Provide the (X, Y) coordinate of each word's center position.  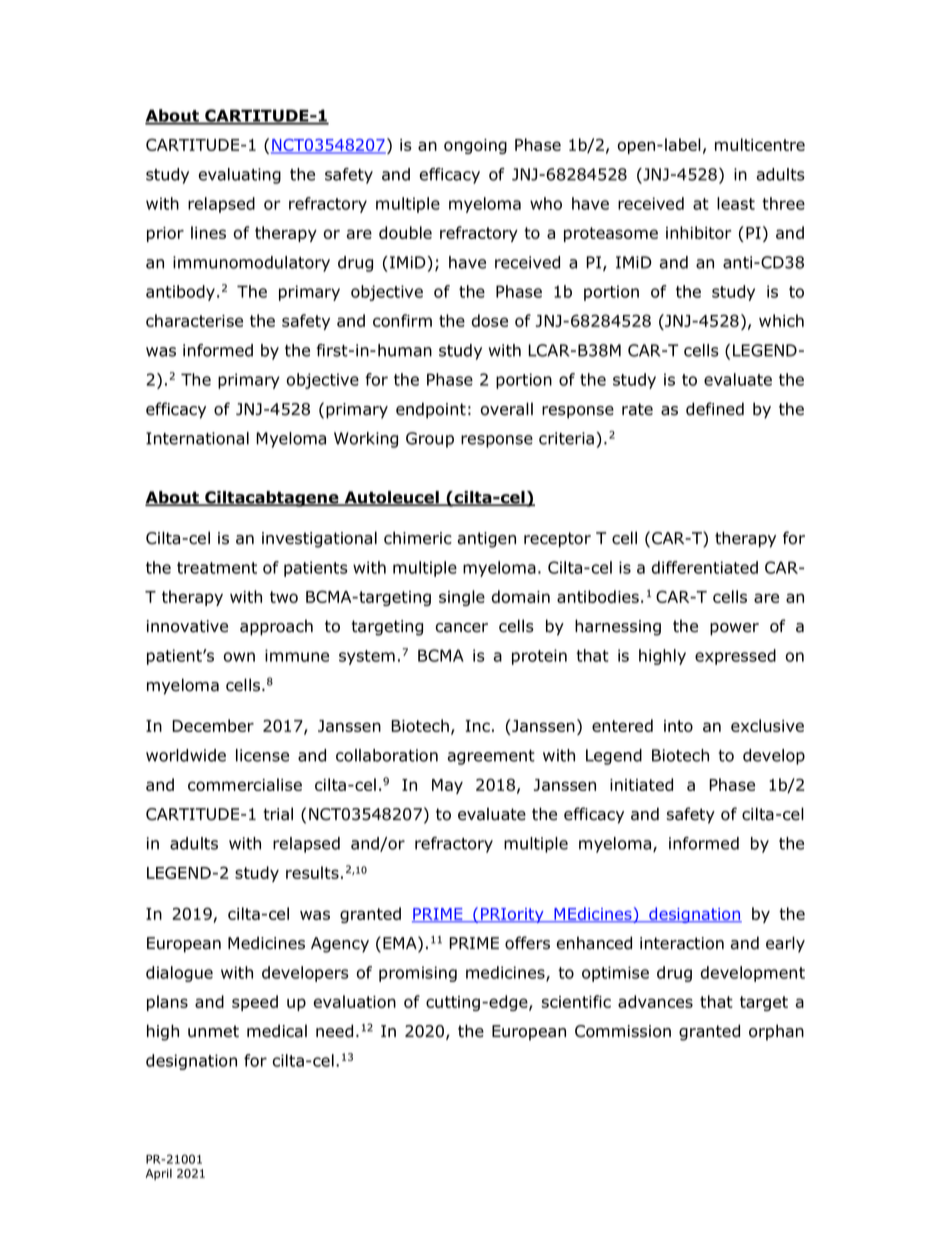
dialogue (179, 974)
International (197, 438)
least (736, 203)
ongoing (475, 146)
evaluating (240, 176)
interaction (682, 943)
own (239, 657)
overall (507, 409)
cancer (462, 628)
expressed (735, 657)
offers (527, 943)
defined (715, 409)
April (158, 1174)
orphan (776, 1032)
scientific (576, 1001)
